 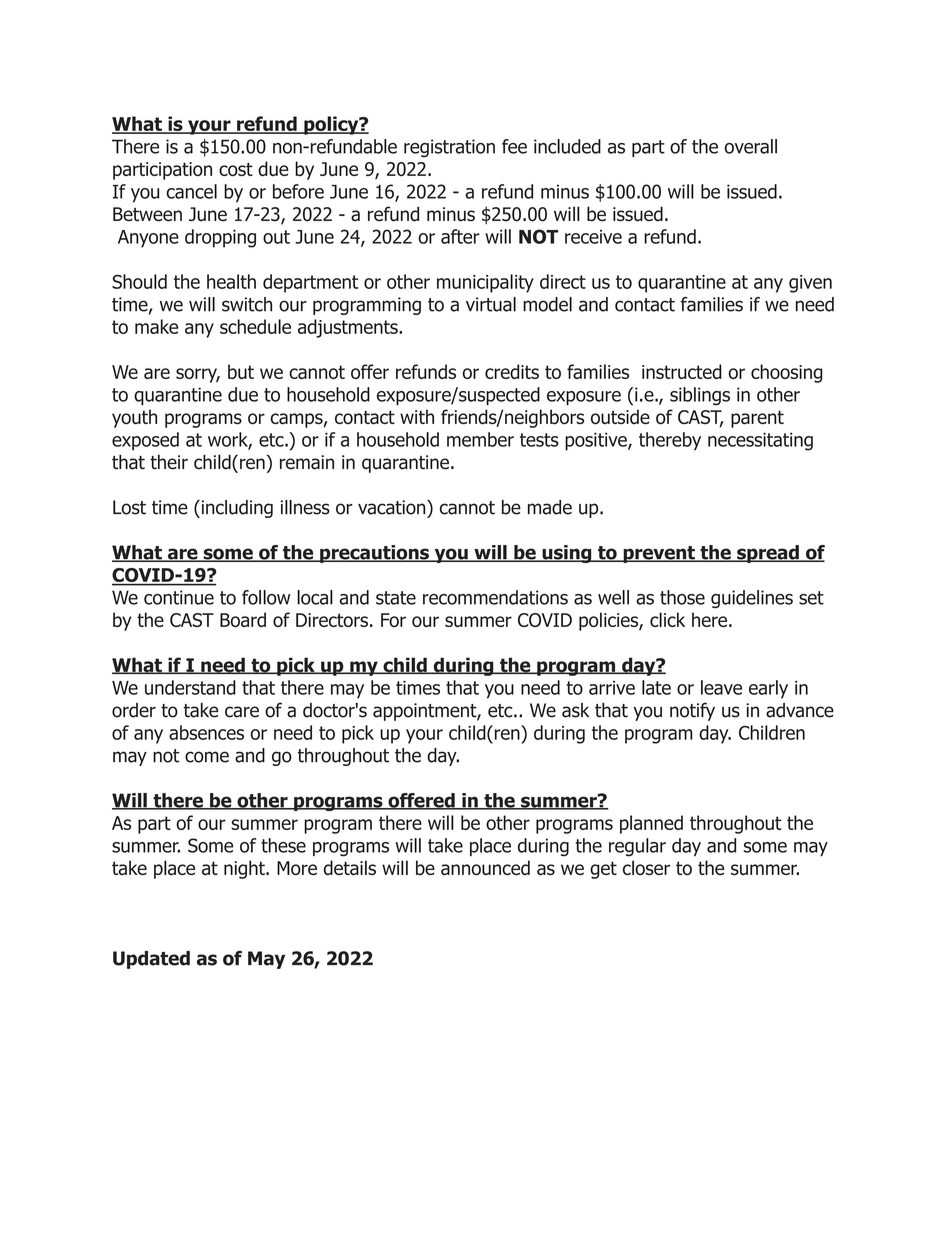 I want to click on spread, so click(x=768, y=554).
